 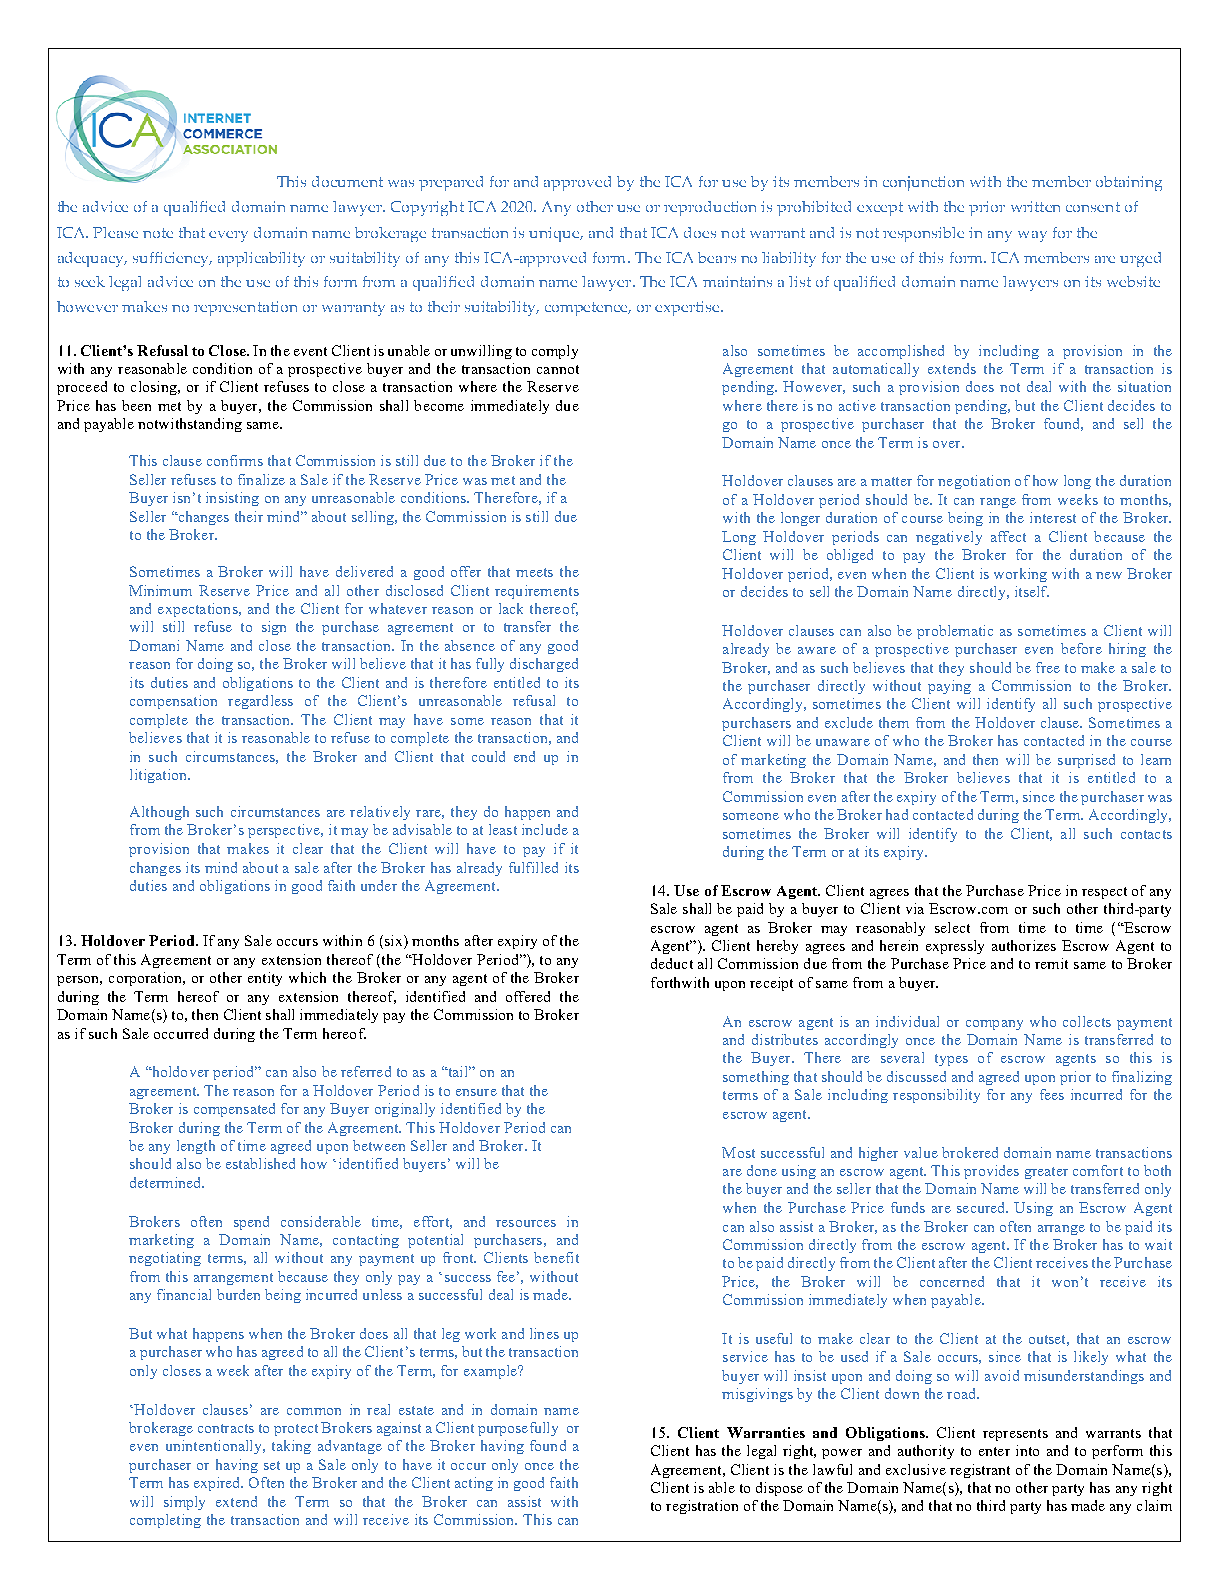 I want to click on registration, so click(x=702, y=1507).
